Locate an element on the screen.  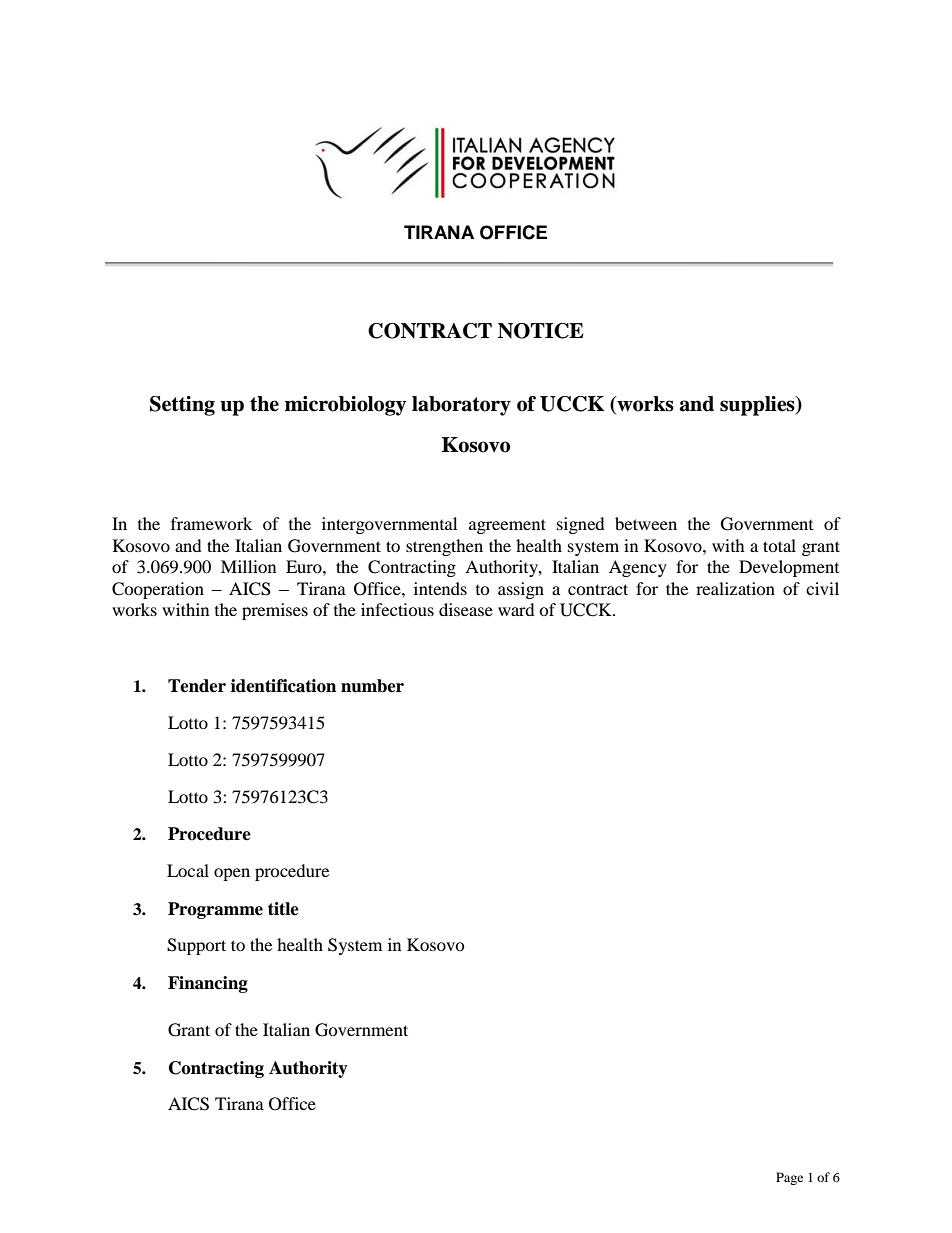
between is located at coordinates (646, 523).
